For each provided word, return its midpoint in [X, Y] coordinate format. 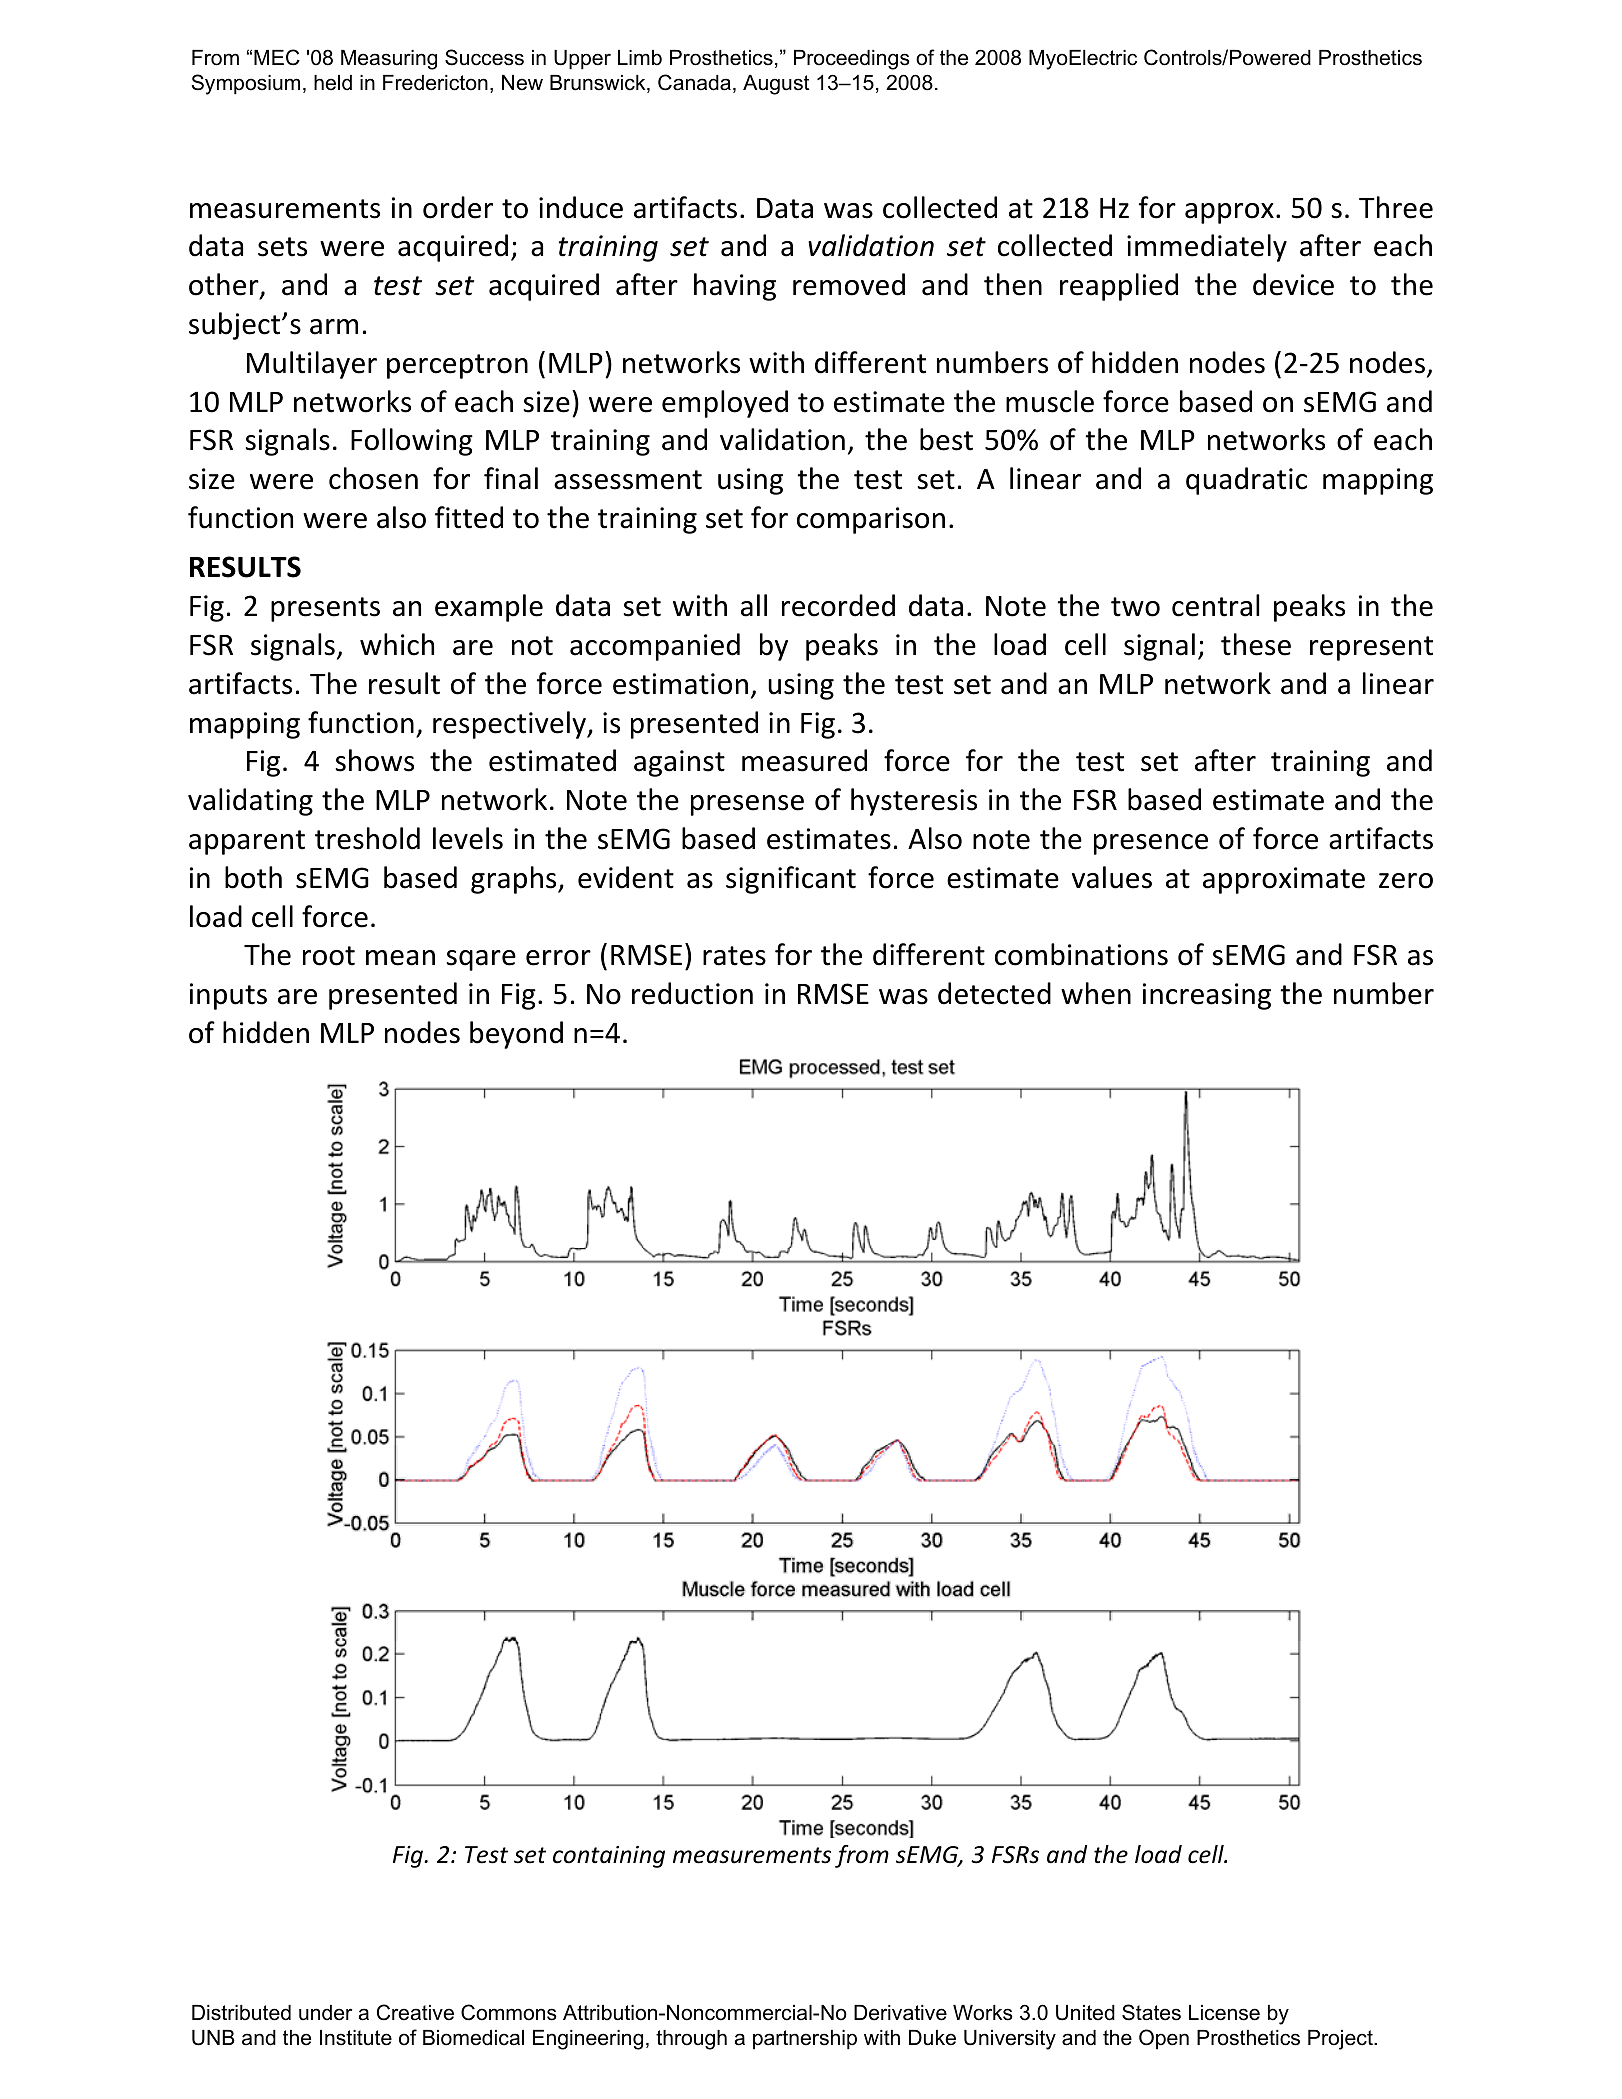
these [1256, 644]
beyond [516, 1035]
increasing [1207, 996]
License [1224, 2013]
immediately [1207, 248]
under [325, 2013]
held [333, 83]
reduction [692, 993]
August [776, 85]
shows [374, 760]
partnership [805, 2040]
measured [804, 760]
